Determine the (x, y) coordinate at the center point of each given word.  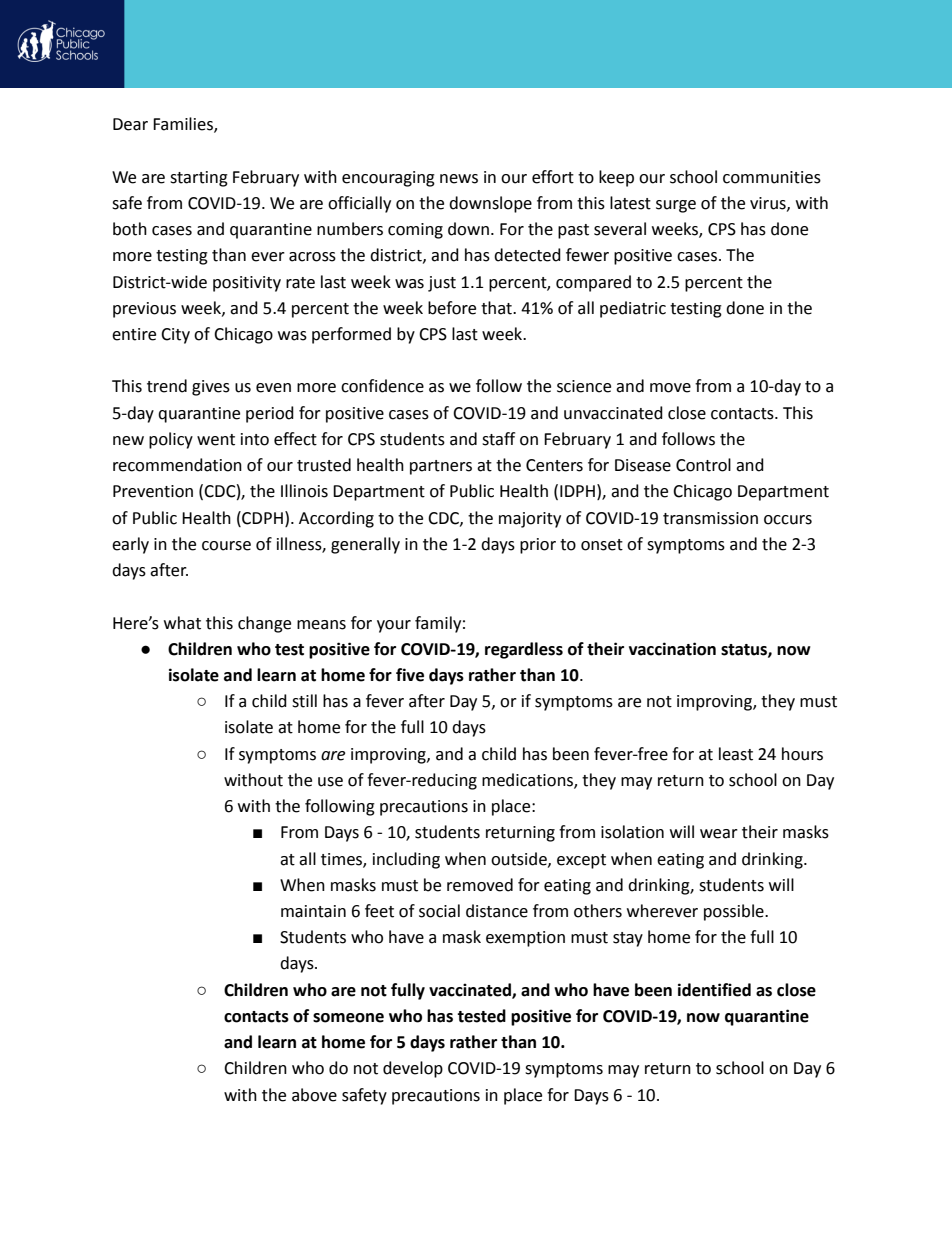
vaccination (672, 649)
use (330, 782)
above (314, 1095)
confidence (382, 386)
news (459, 179)
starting (199, 179)
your (394, 626)
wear (719, 834)
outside (520, 859)
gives (211, 388)
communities (772, 177)
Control (703, 465)
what (182, 623)
